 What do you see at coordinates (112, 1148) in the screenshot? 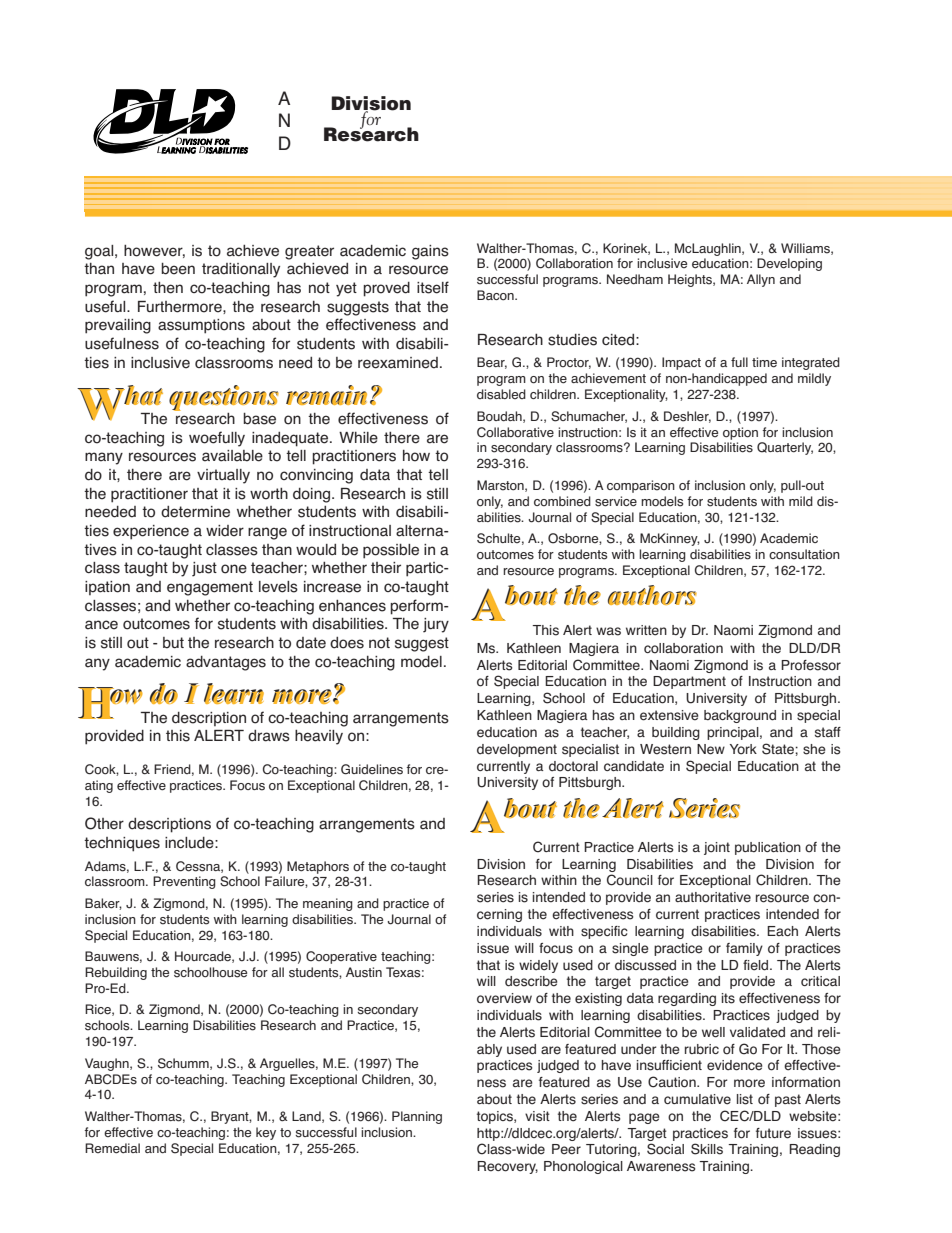
I see `Remedial` at bounding box center [112, 1148].
